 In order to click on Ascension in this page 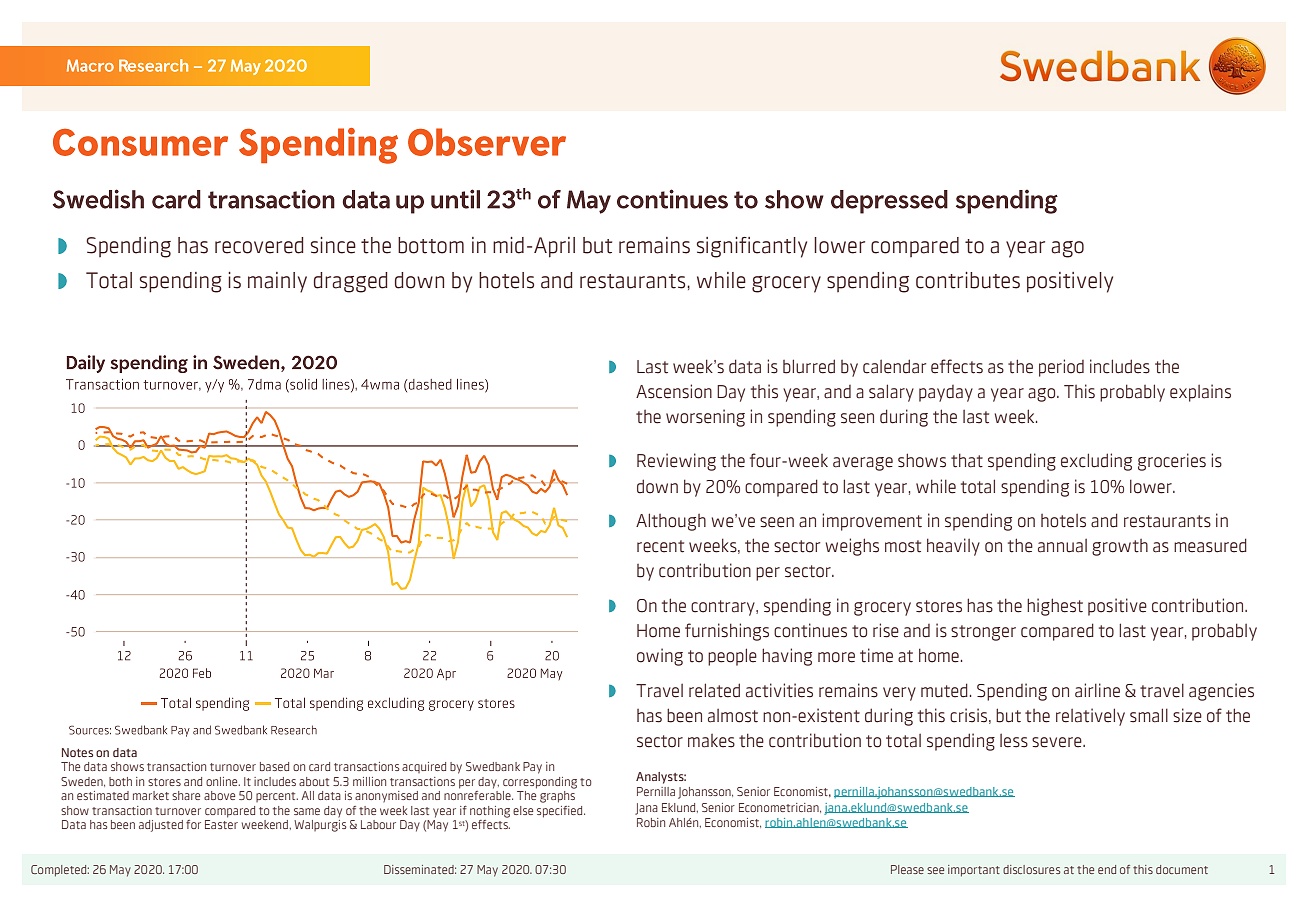, I will do `click(674, 391)`.
